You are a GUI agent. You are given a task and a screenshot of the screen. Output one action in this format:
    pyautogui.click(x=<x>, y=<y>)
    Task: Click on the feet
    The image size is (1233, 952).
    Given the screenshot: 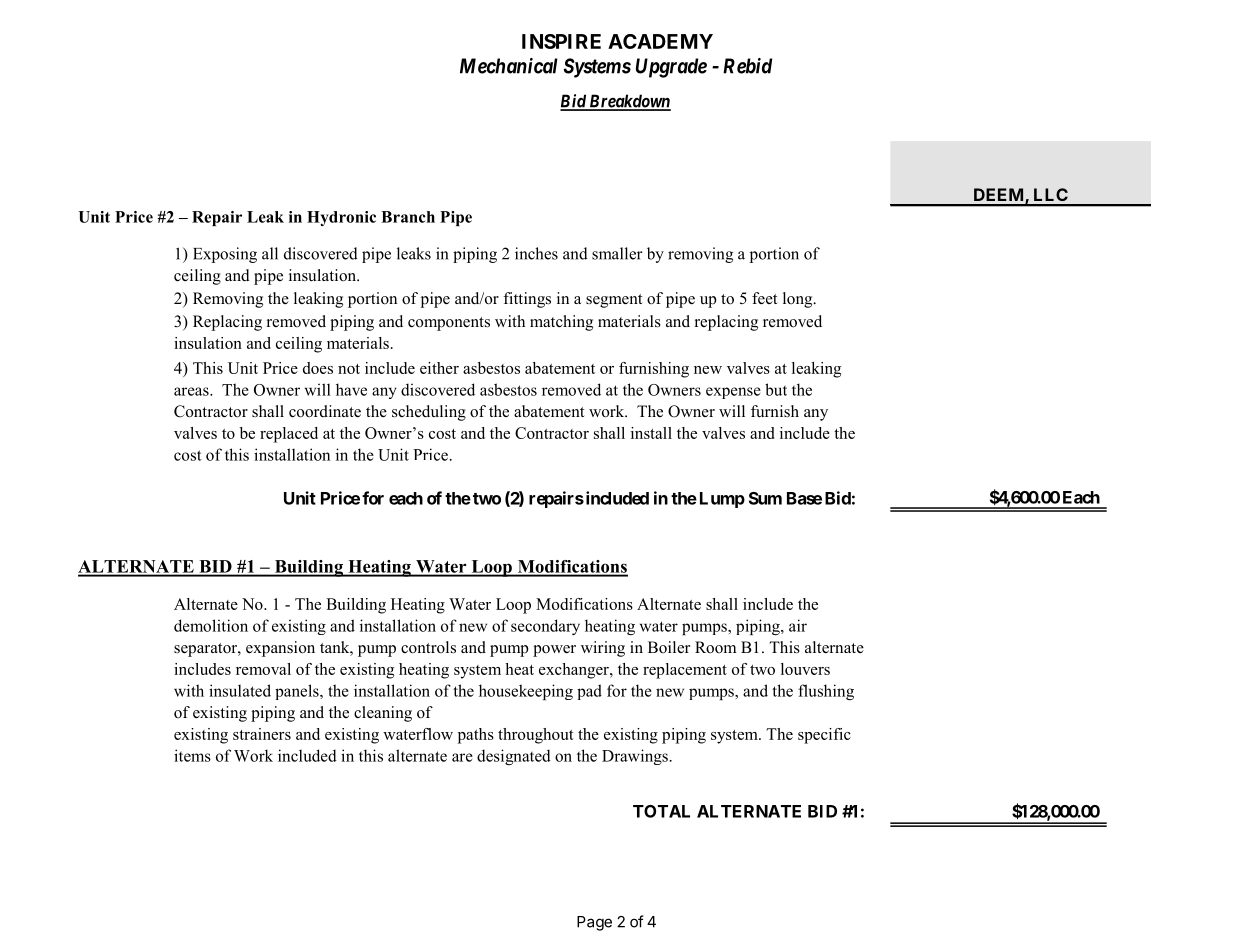 What is the action you would take?
    pyautogui.click(x=764, y=298)
